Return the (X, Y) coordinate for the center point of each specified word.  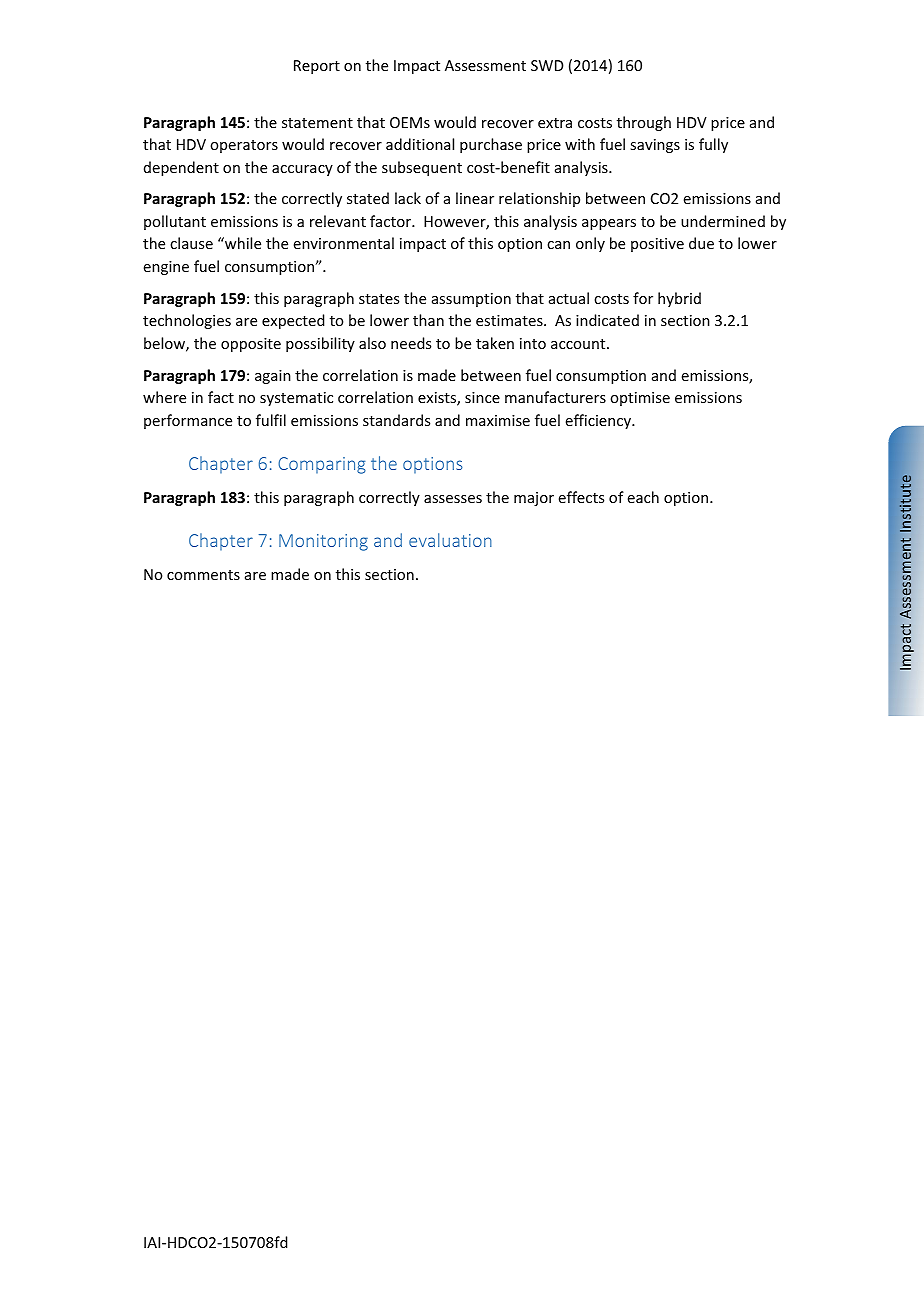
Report (317, 67)
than (428, 320)
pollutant (175, 222)
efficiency (600, 421)
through (644, 123)
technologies (187, 321)
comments (203, 575)
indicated (607, 320)
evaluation (450, 540)
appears (609, 224)
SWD (547, 65)
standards (396, 420)
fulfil (271, 420)
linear (475, 198)
